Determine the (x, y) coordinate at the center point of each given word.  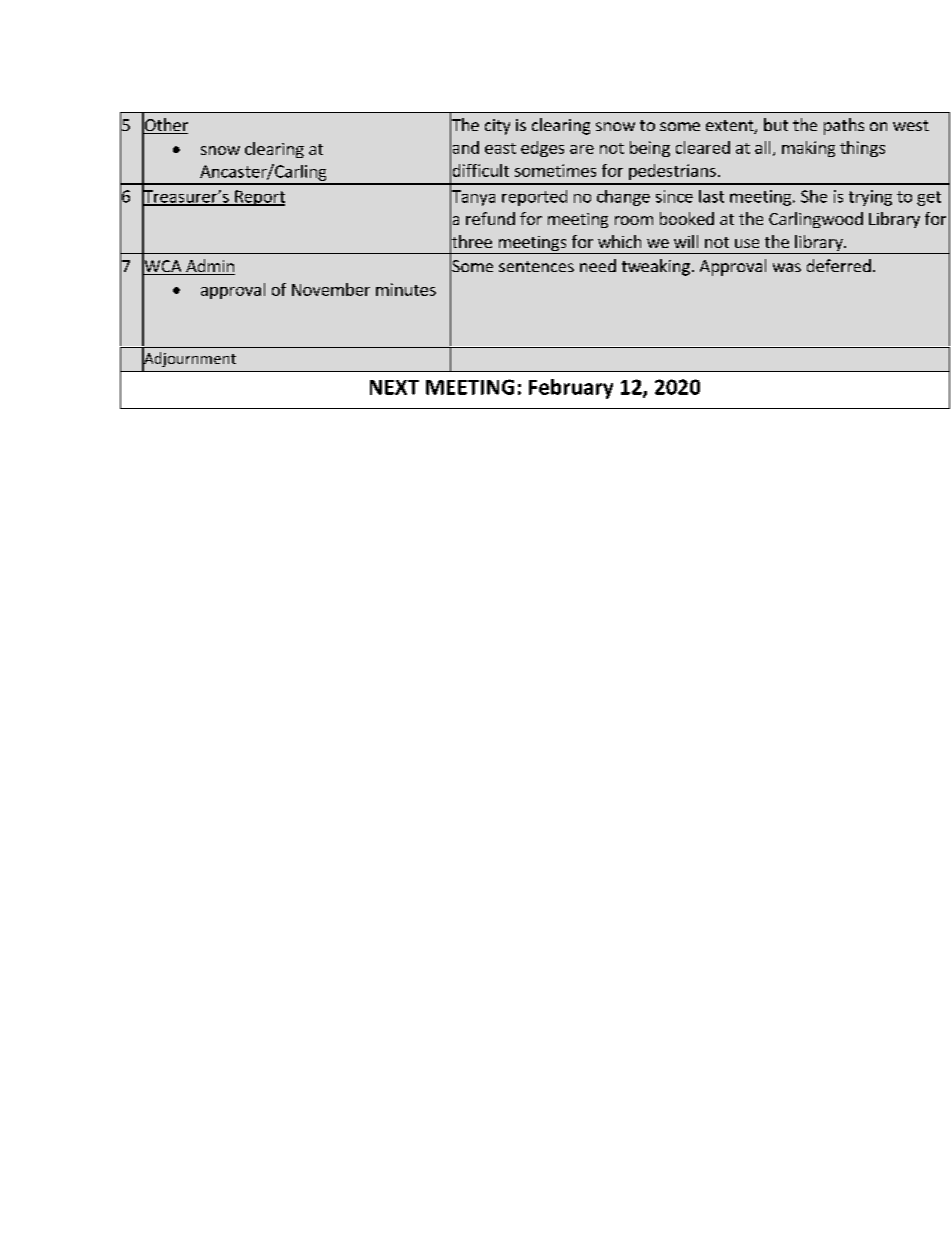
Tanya (472, 198)
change (623, 198)
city (497, 127)
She (814, 196)
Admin (209, 267)
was (787, 267)
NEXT (394, 387)
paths (844, 126)
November (331, 289)
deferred (839, 265)
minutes (406, 289)
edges (542, 149)
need (598, 265)
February (571, 389)
